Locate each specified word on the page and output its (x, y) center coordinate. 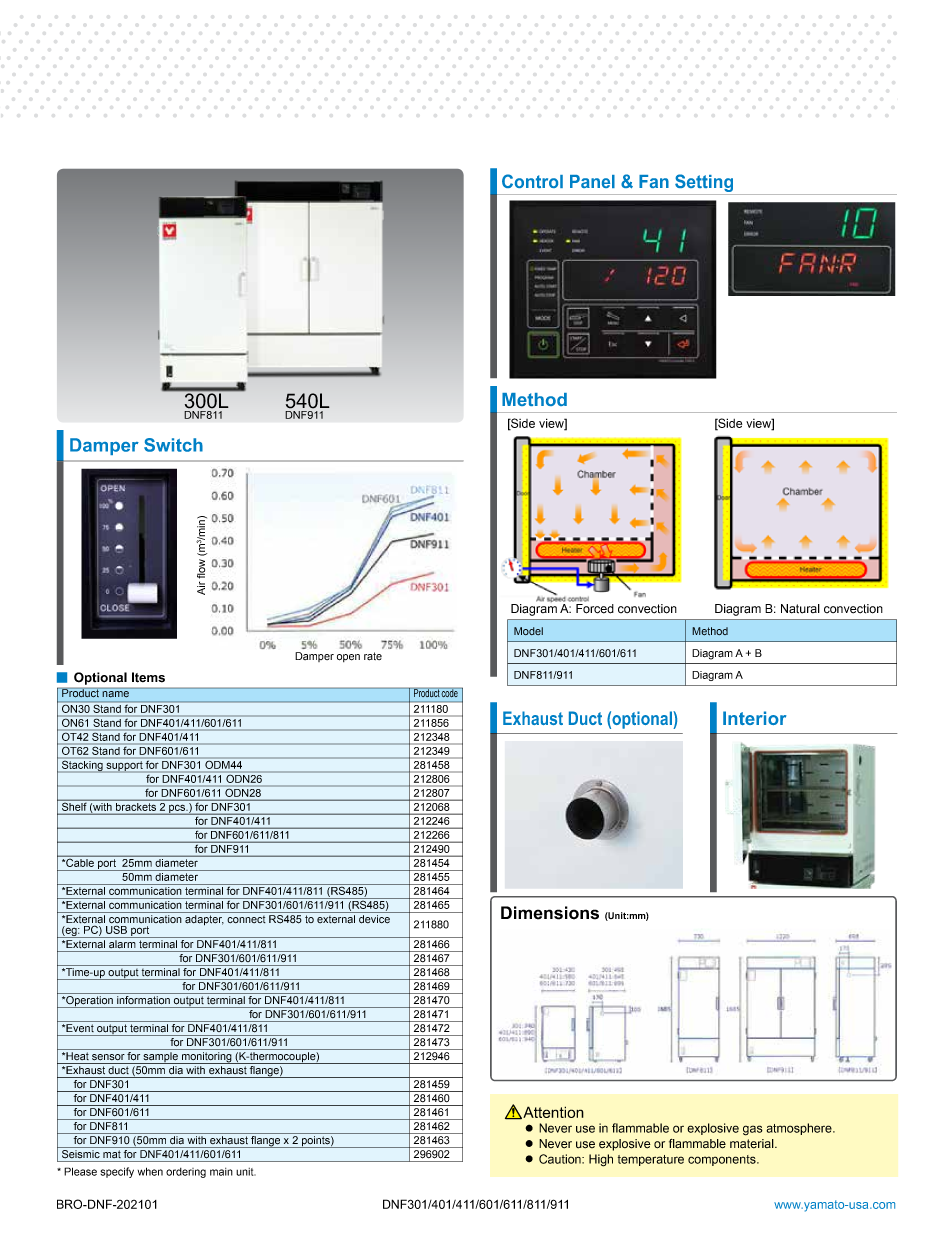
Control (532, 181)
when (150, 1171)
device (374, 919)
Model (528, 631)
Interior (754, 718)
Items (148, 677)
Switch (173, 445)
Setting (704, 183)
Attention (552, 1112)
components (723, 1160)
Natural (800, 609)
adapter (204, 920)
